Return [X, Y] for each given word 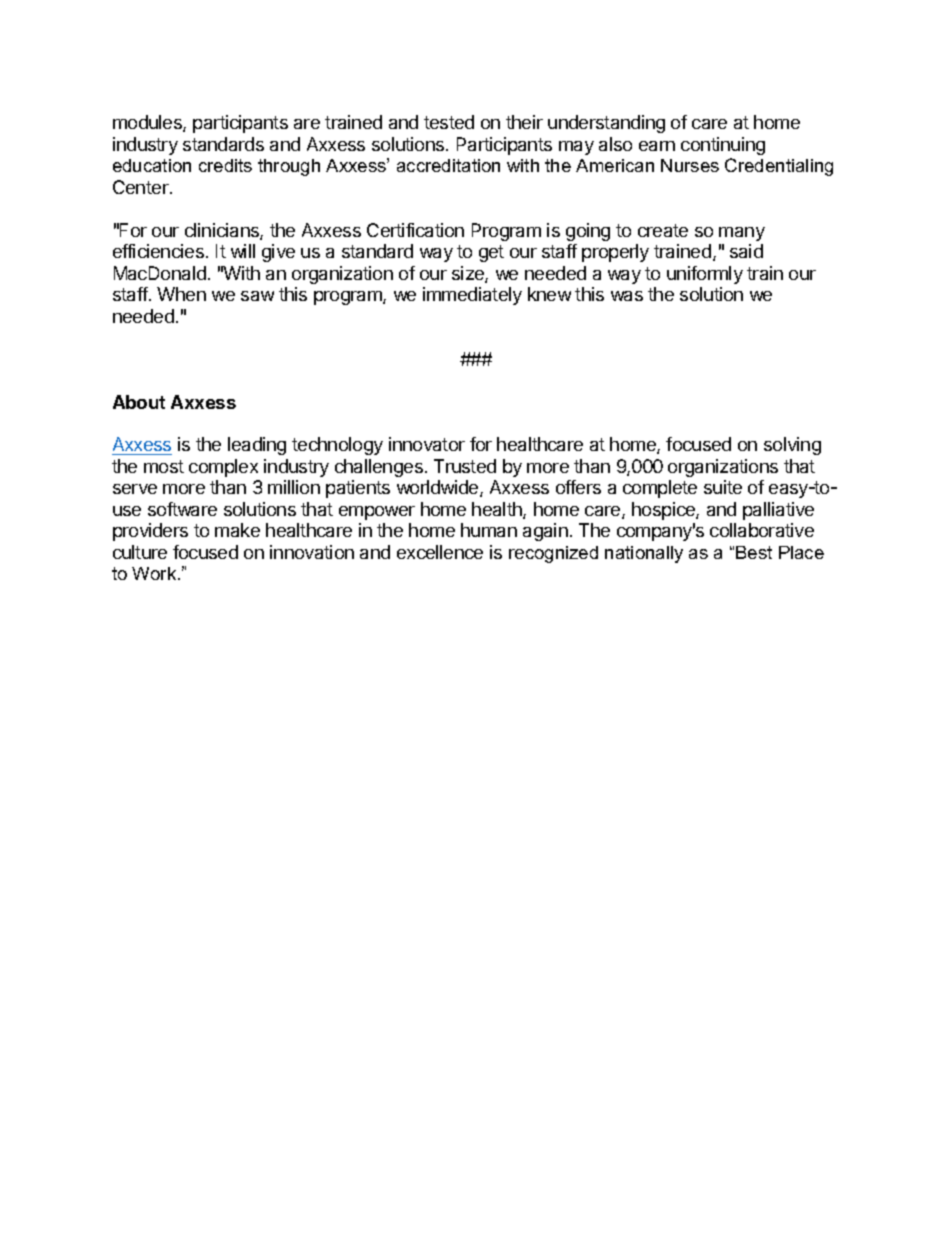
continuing [723, 146]
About [139, 402]
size [469, 274]
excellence [440, 552]
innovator [427, 444]
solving [792, 446]
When [181, 294]
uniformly [705, 275]
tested [449, 122]
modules [148, 123]
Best [754, 552]
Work [155, 573]
